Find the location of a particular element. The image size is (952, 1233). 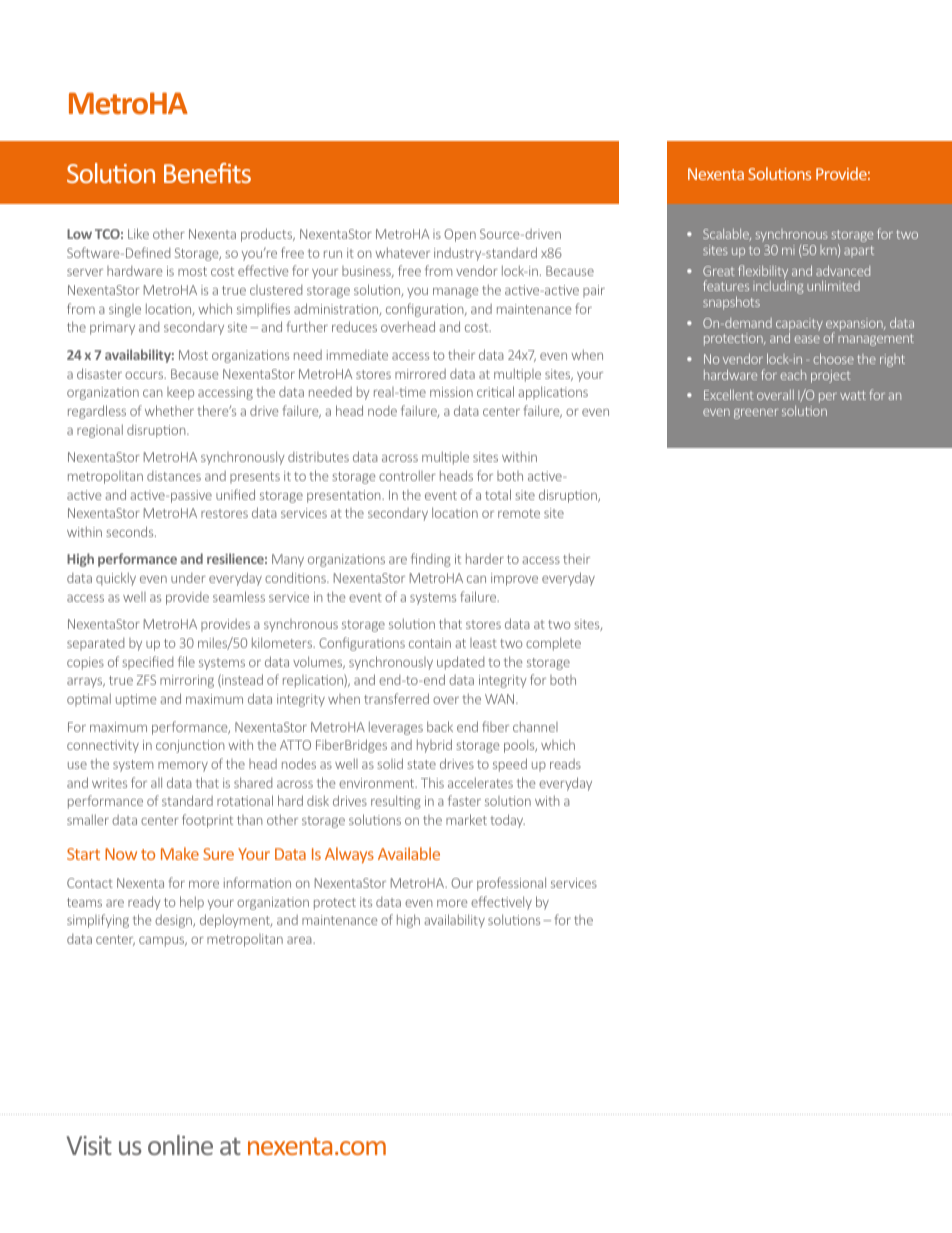

under is located at coordinates (188, 578).
